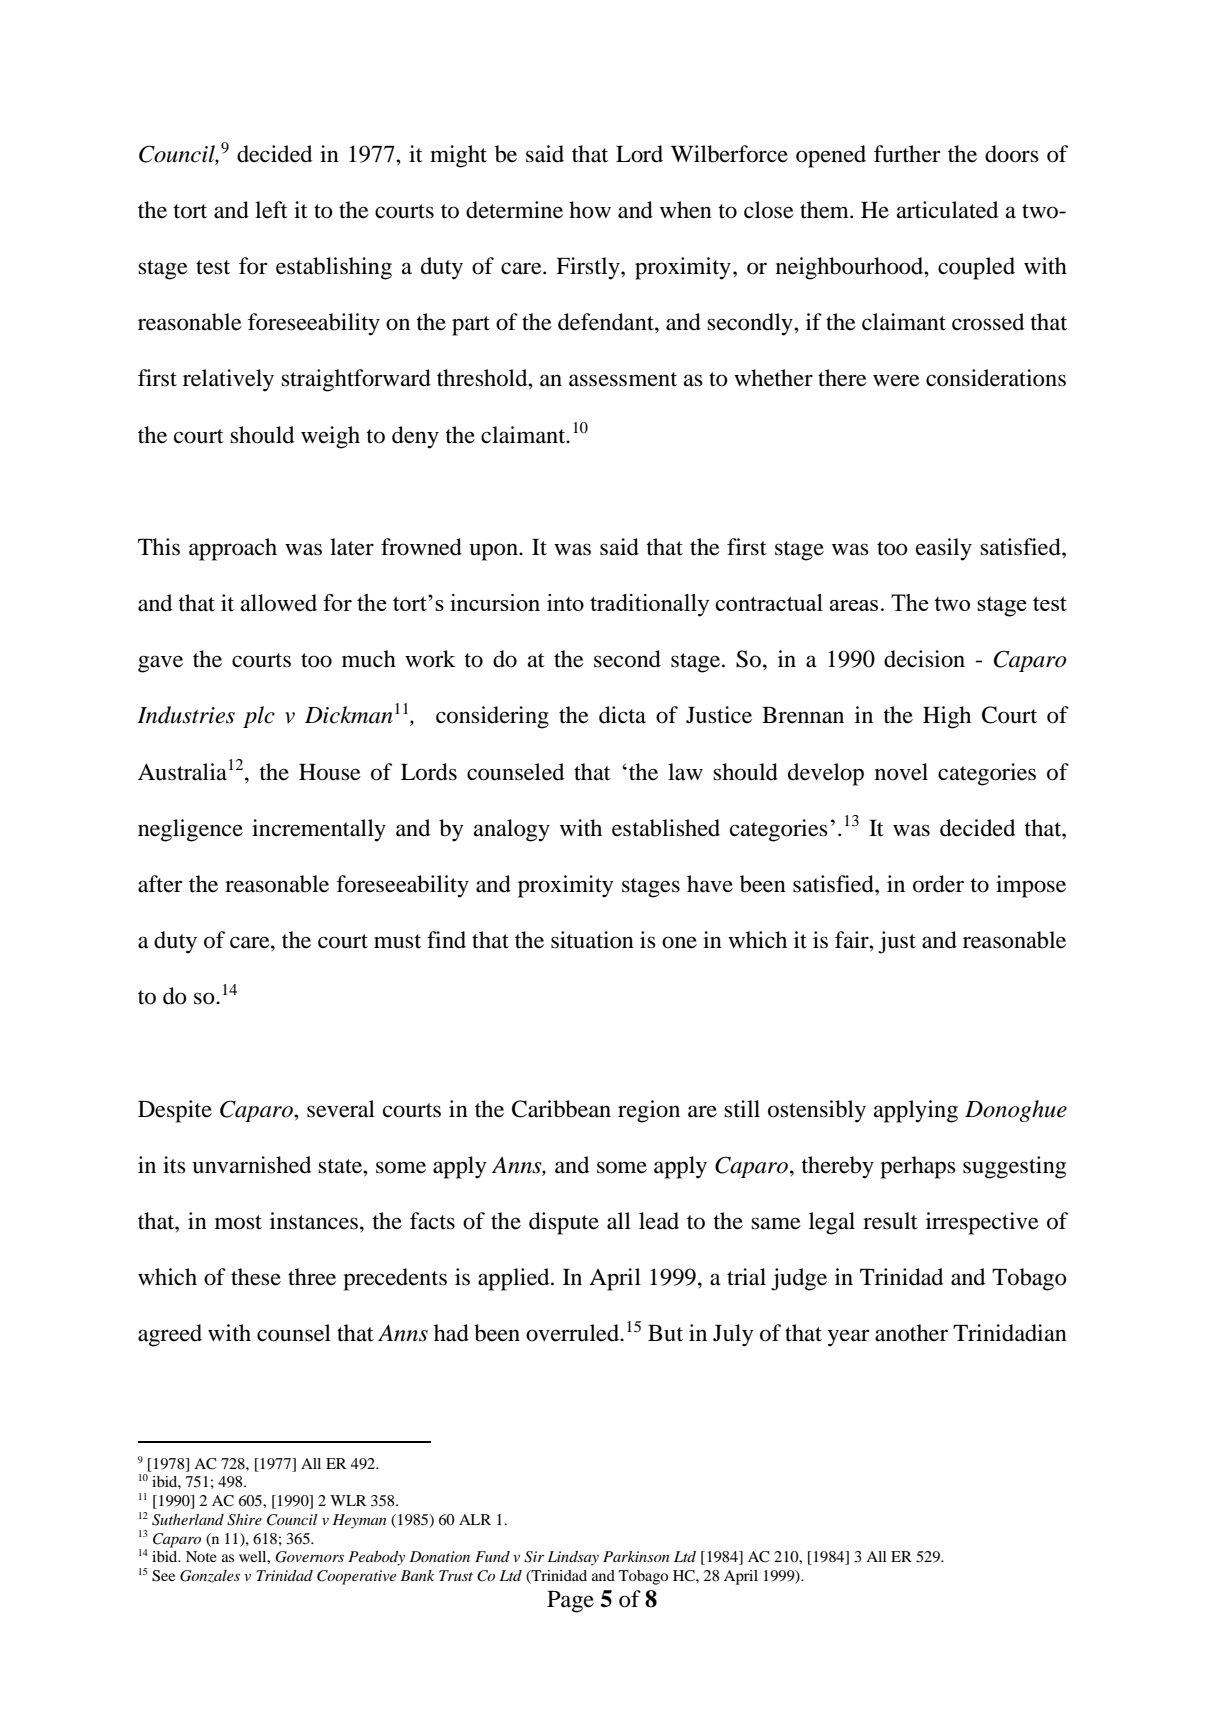  I want to click on left, so click(271, 210).
